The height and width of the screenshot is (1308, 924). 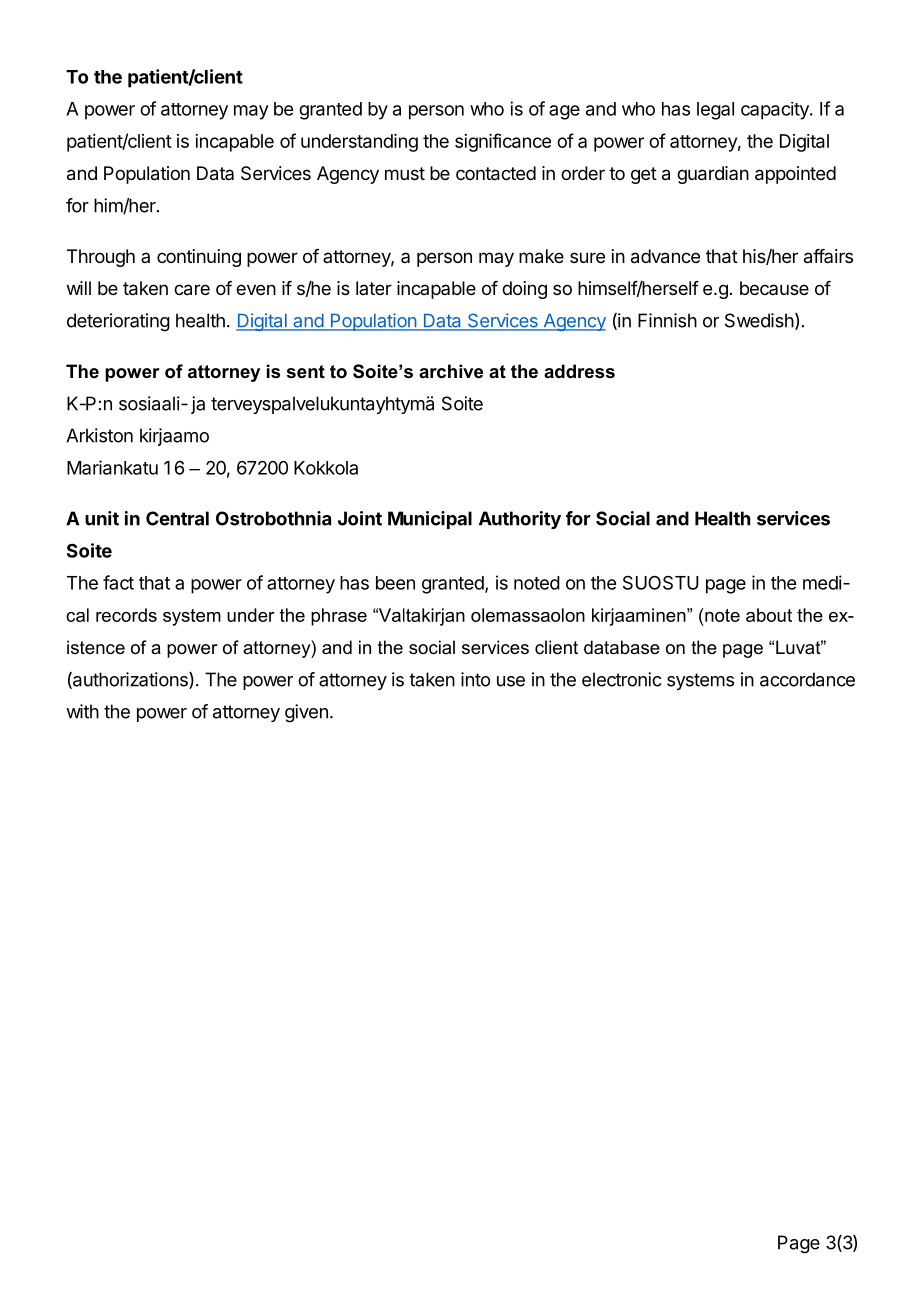 I want to click on sent, so click(x=306, y=372).
